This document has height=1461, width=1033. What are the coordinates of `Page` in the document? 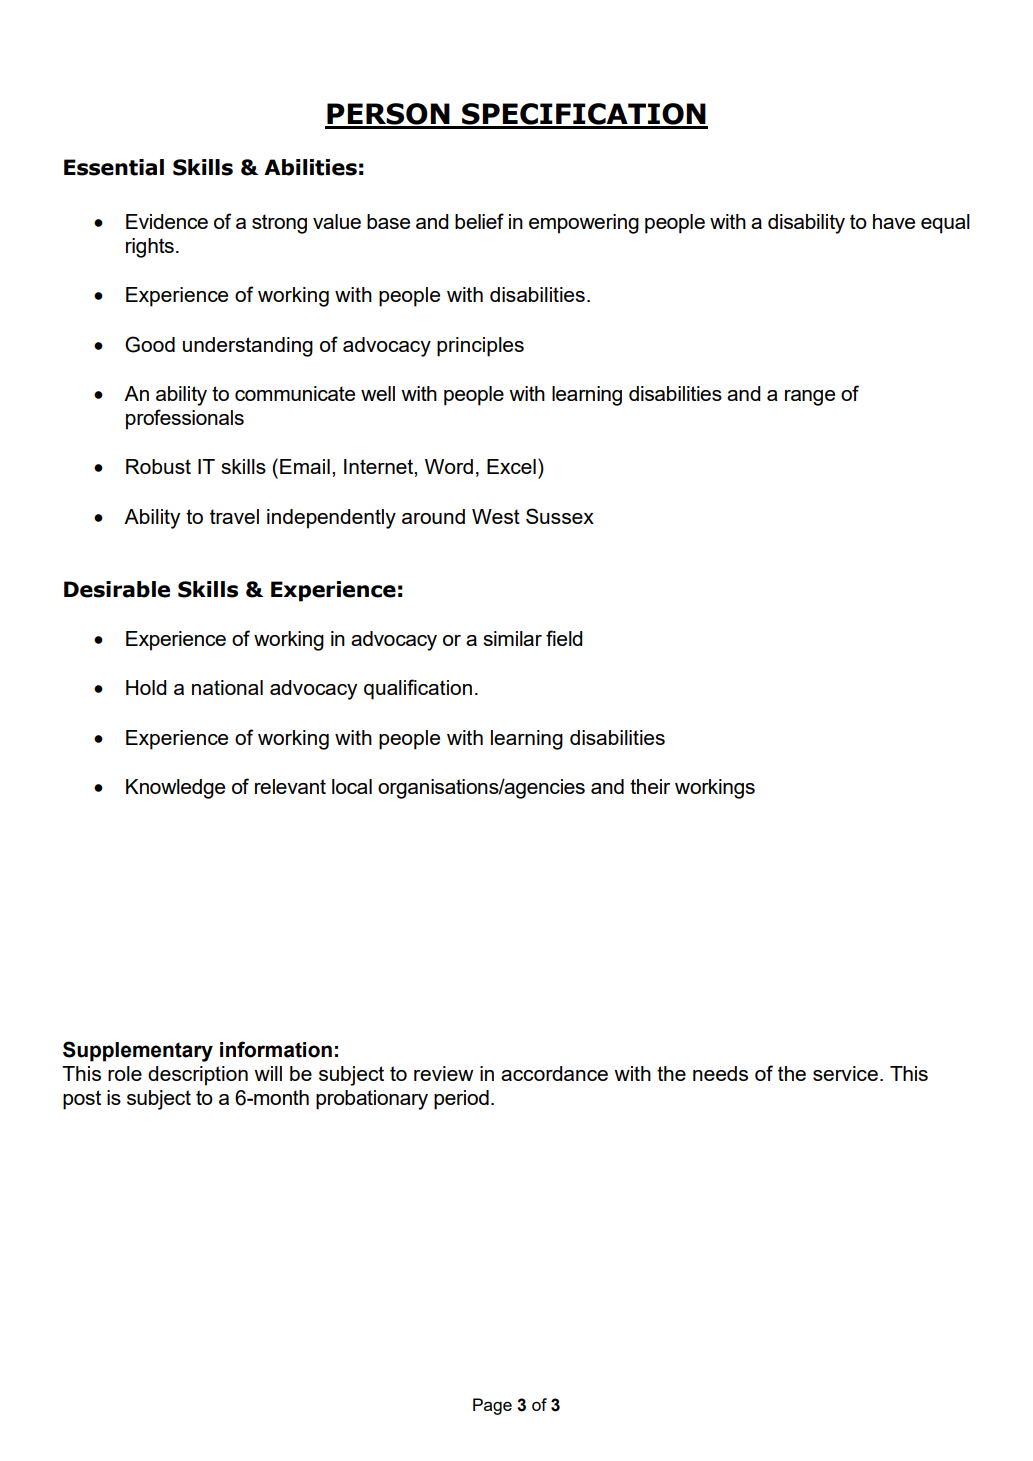 It's located at (492, 1406).
